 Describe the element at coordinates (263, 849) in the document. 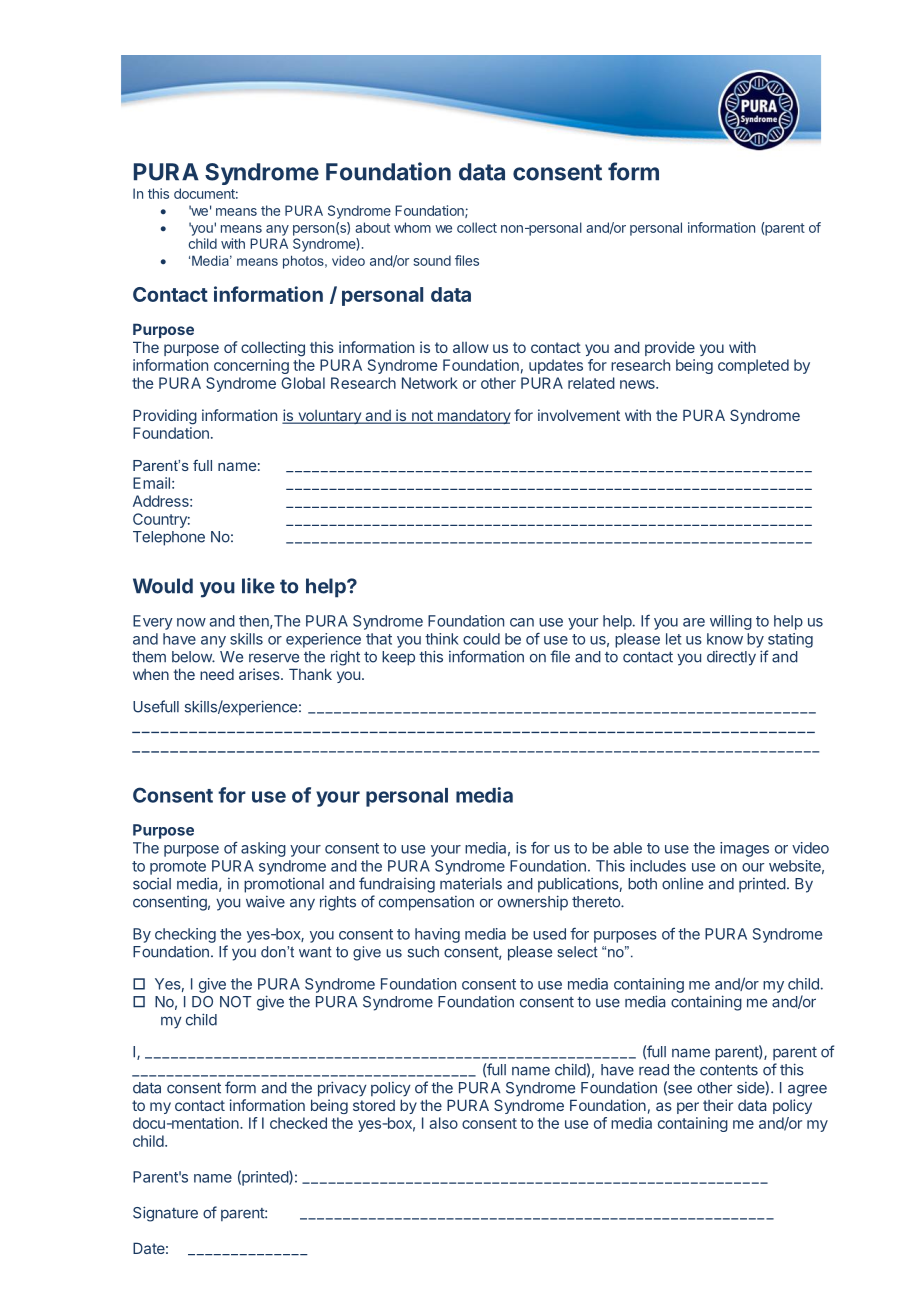

I see `asking` at that location.
